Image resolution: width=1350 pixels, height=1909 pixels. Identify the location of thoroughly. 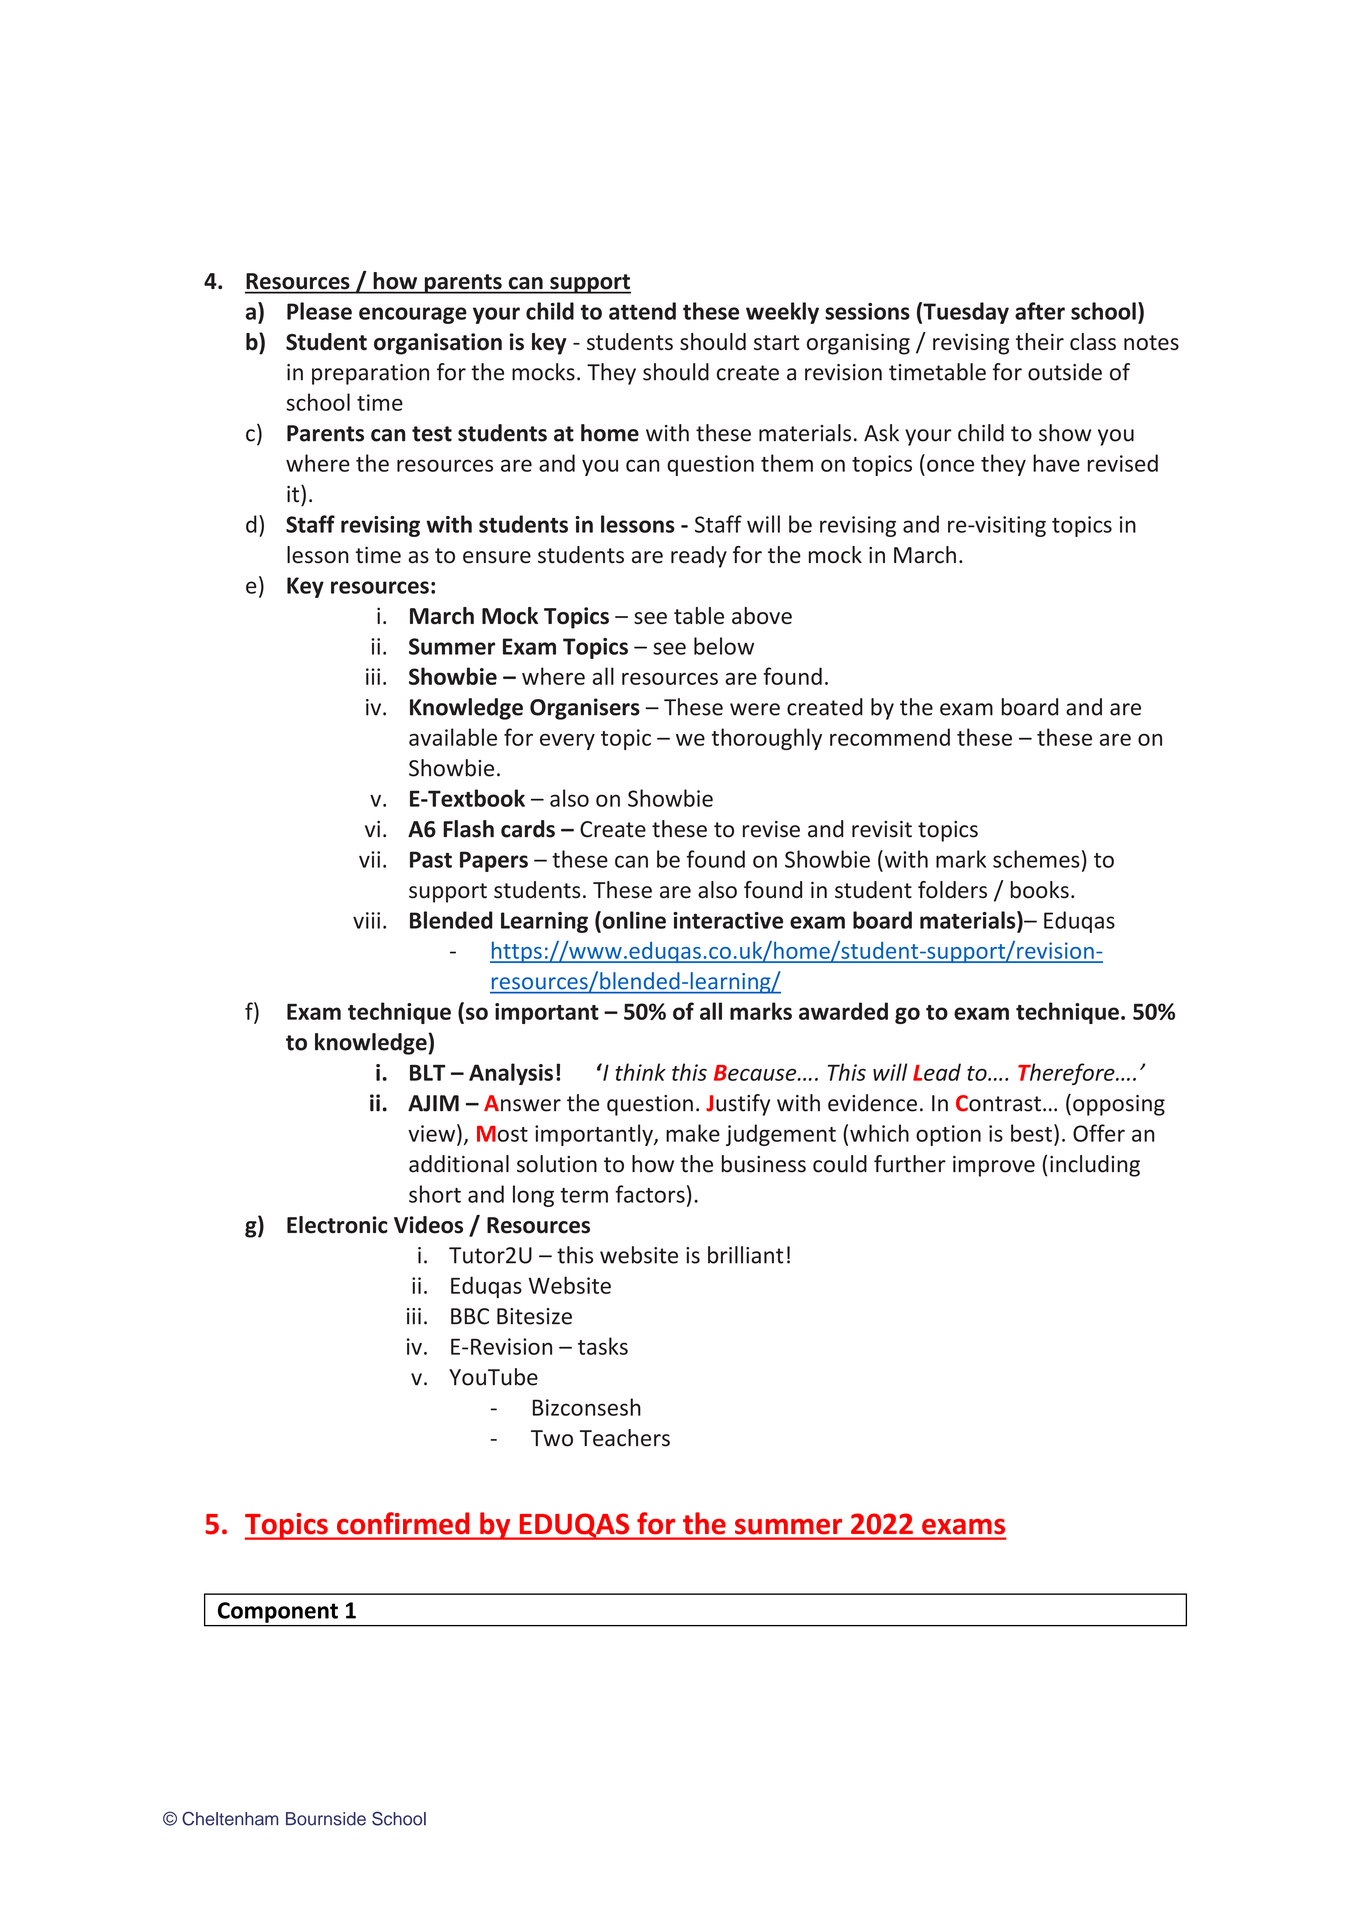
(767, 739).
